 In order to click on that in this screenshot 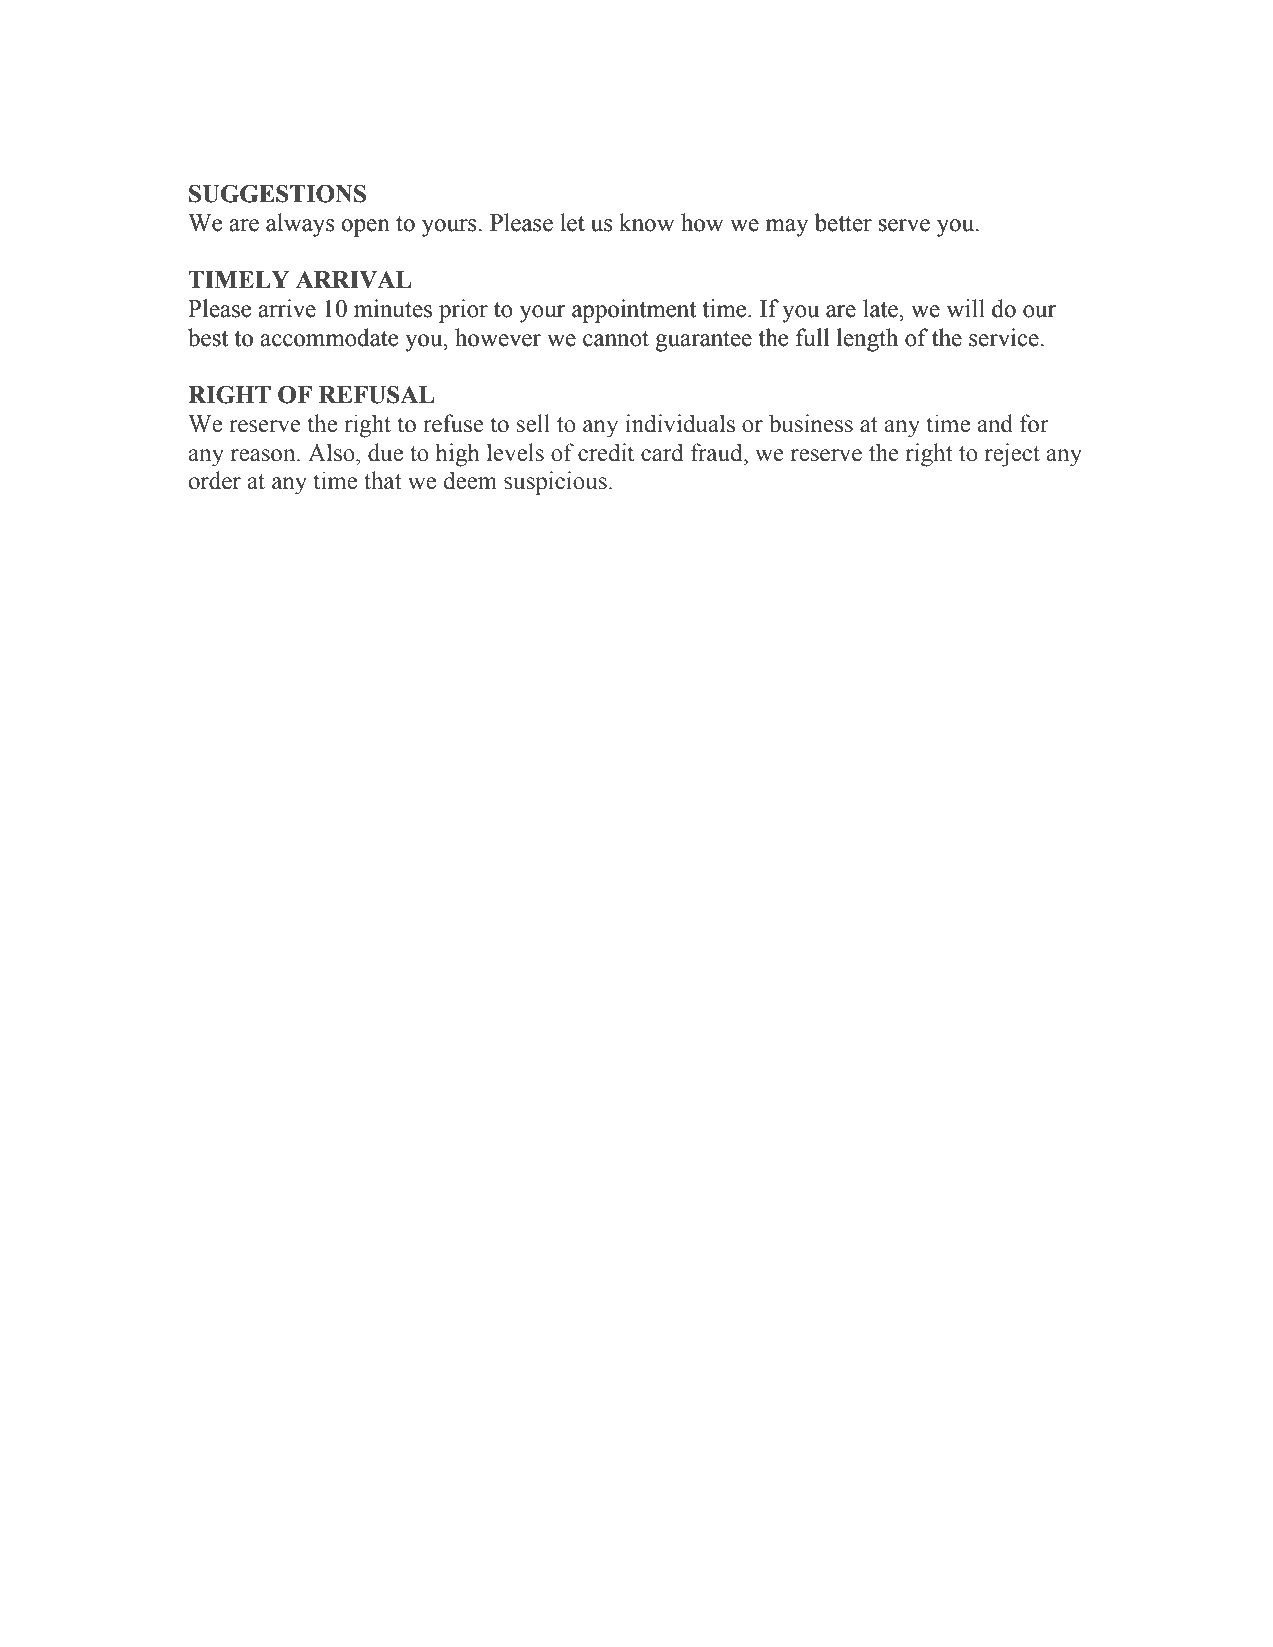, I will do `click(383, 480)`.
